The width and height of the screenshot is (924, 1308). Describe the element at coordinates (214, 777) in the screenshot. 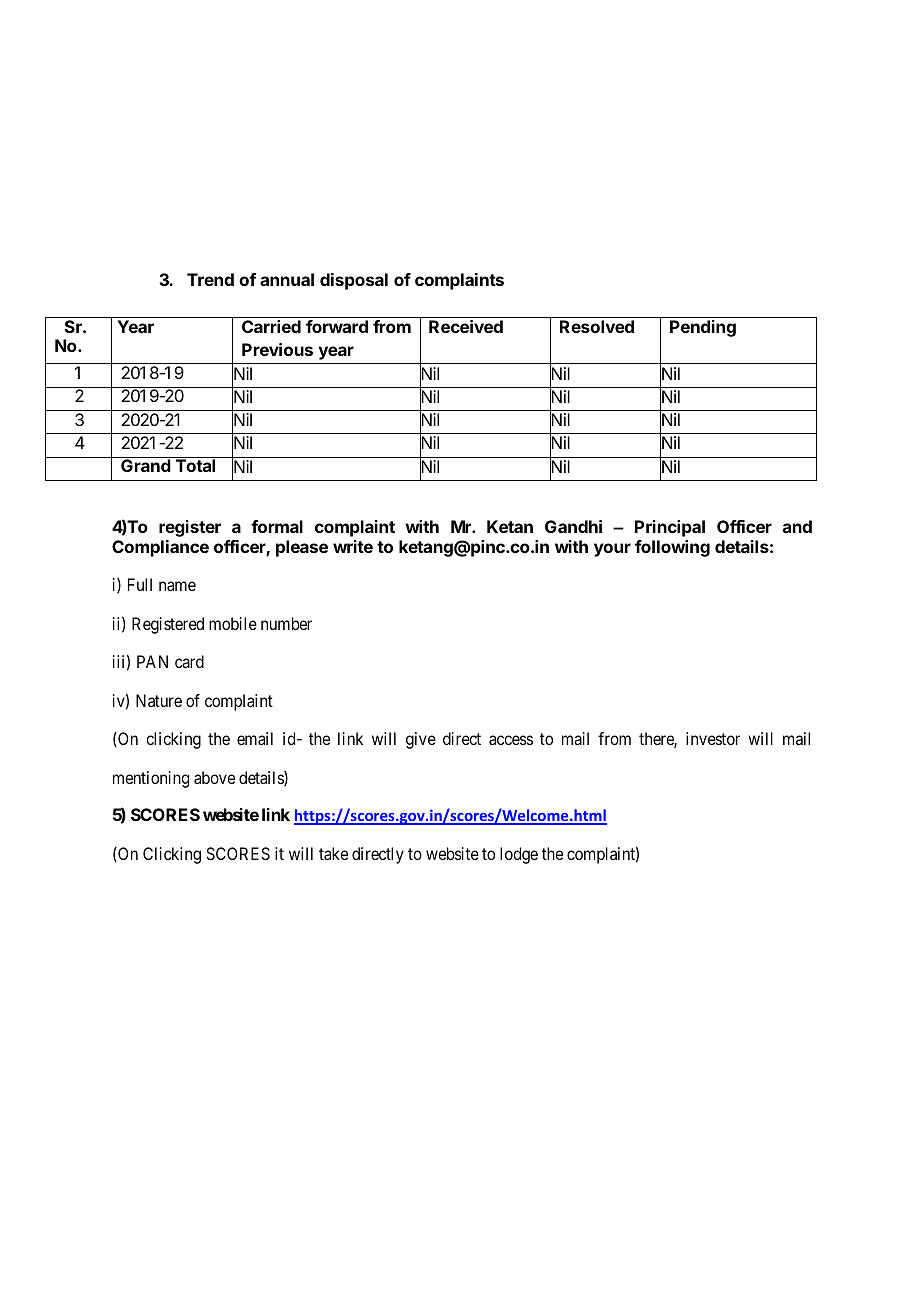

I see `above` at that location.
